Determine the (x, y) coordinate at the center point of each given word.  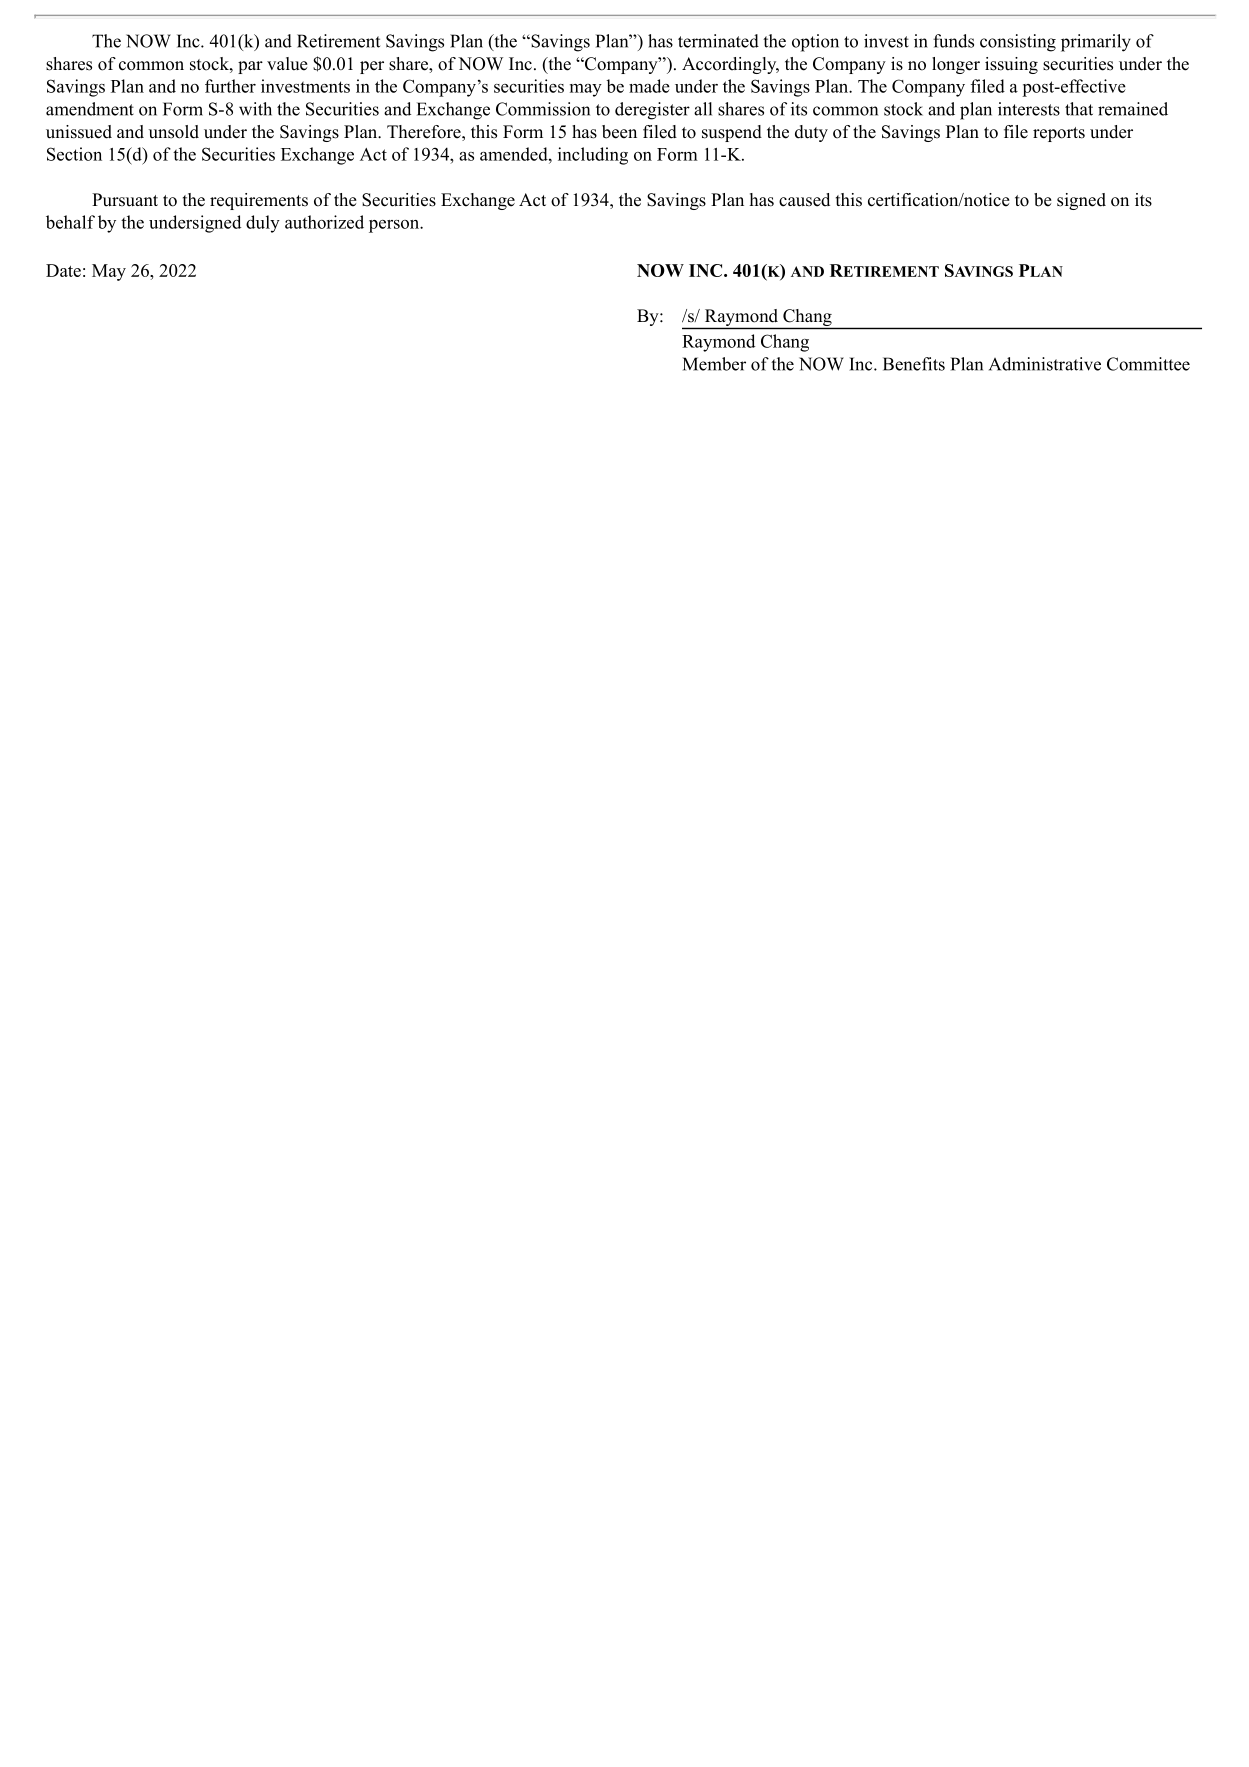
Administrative (1045, 364)
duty (811, 133)
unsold (174, 132)
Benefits (914, 364)
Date (63, 270)
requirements (259, 201)
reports (1059, 134)
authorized (324, 222)
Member (714, 364)
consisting (1018, 43)
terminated (718, 41)
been (619, 132)
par (250, 67)
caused (804, 200)
